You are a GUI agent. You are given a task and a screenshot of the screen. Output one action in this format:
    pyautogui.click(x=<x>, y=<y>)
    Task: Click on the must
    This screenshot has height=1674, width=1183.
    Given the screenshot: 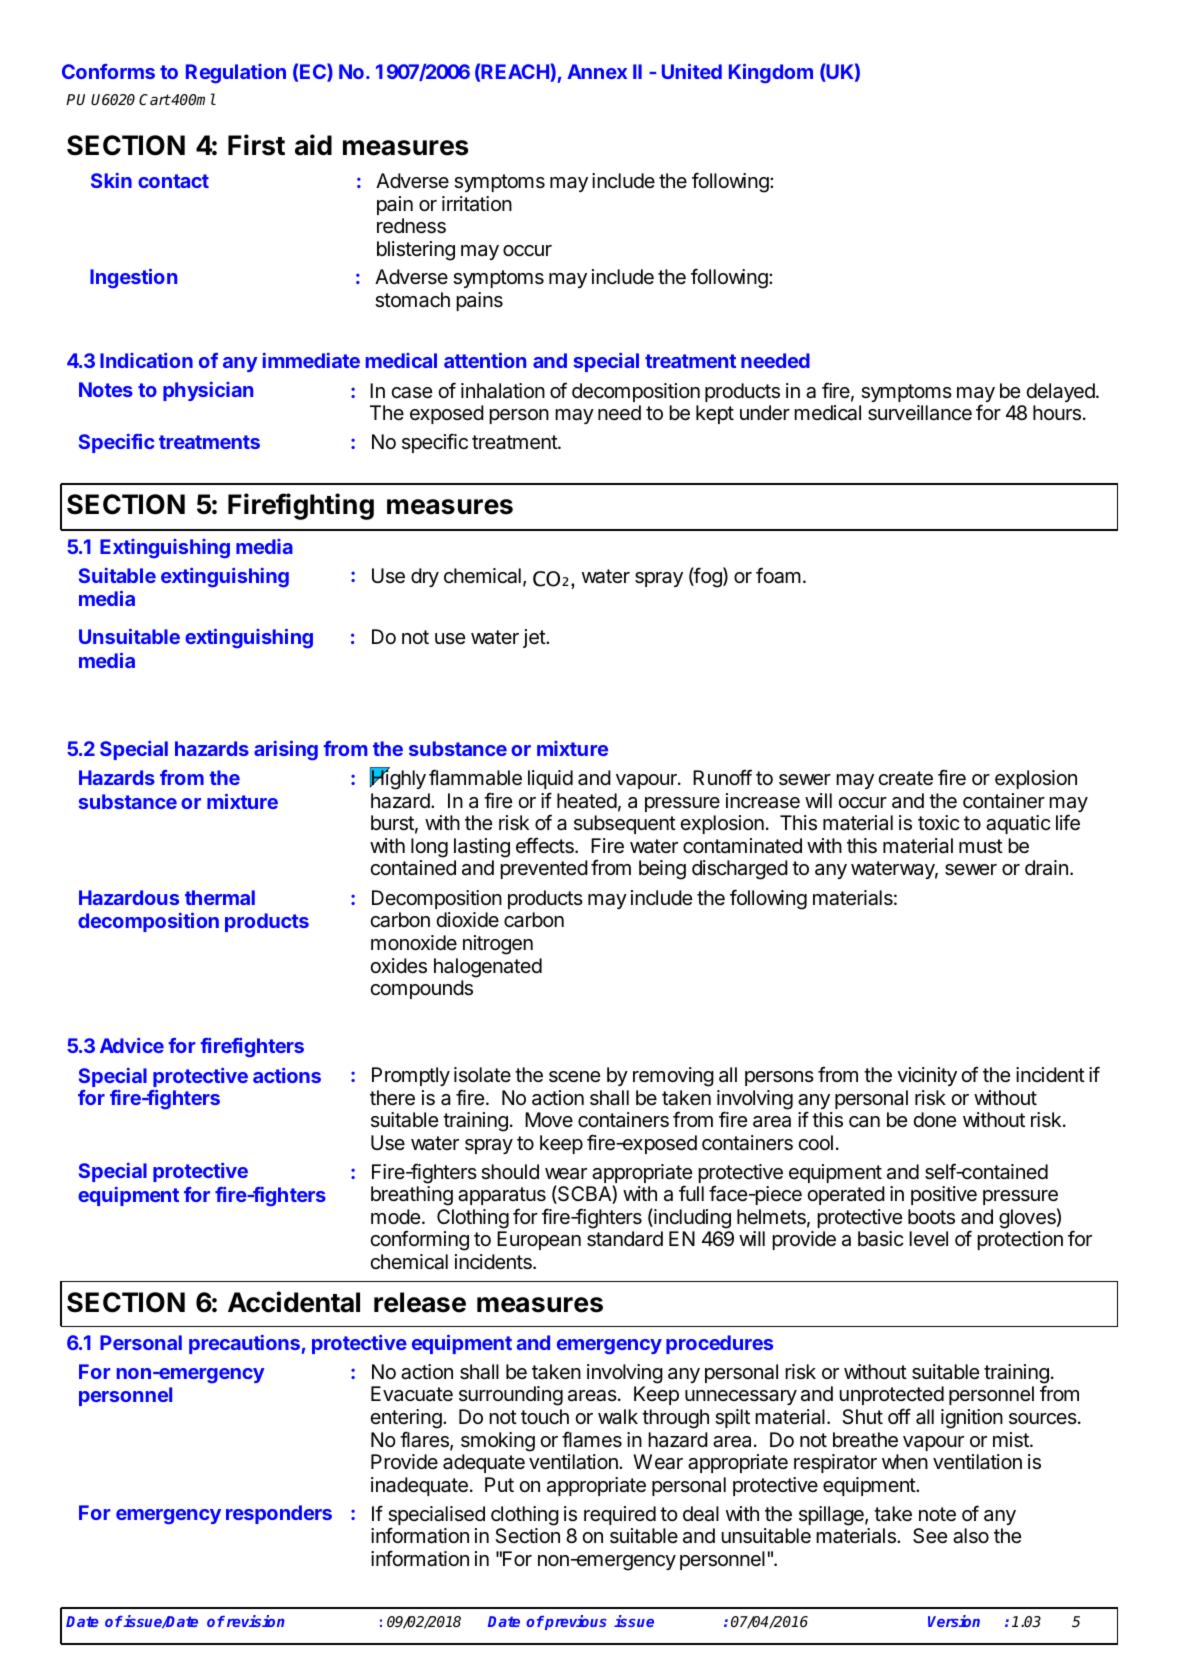 What is the action you would take?
    pyautogui.click(x=981, y=846)
